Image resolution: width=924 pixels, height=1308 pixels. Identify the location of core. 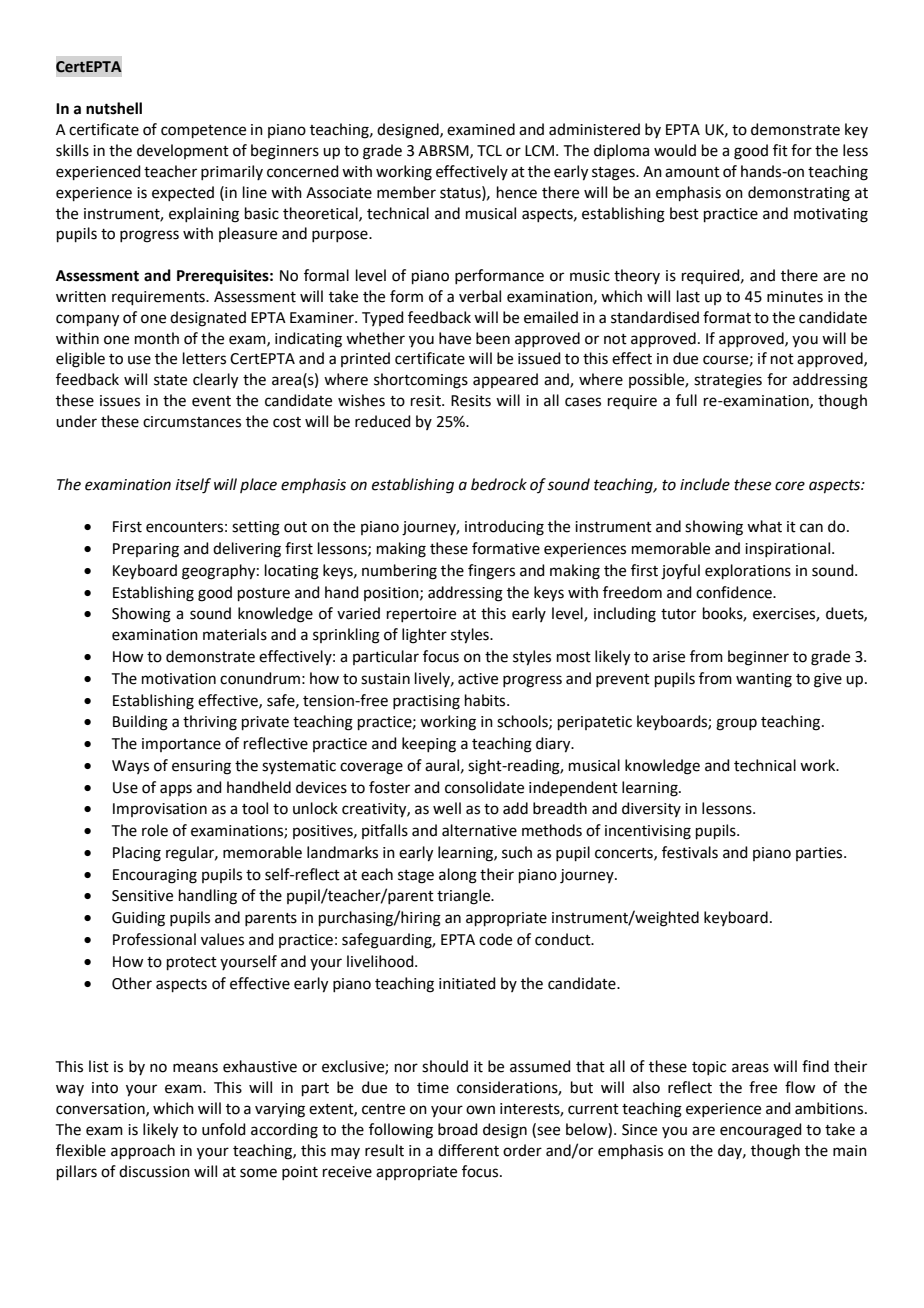
(790, 486).
